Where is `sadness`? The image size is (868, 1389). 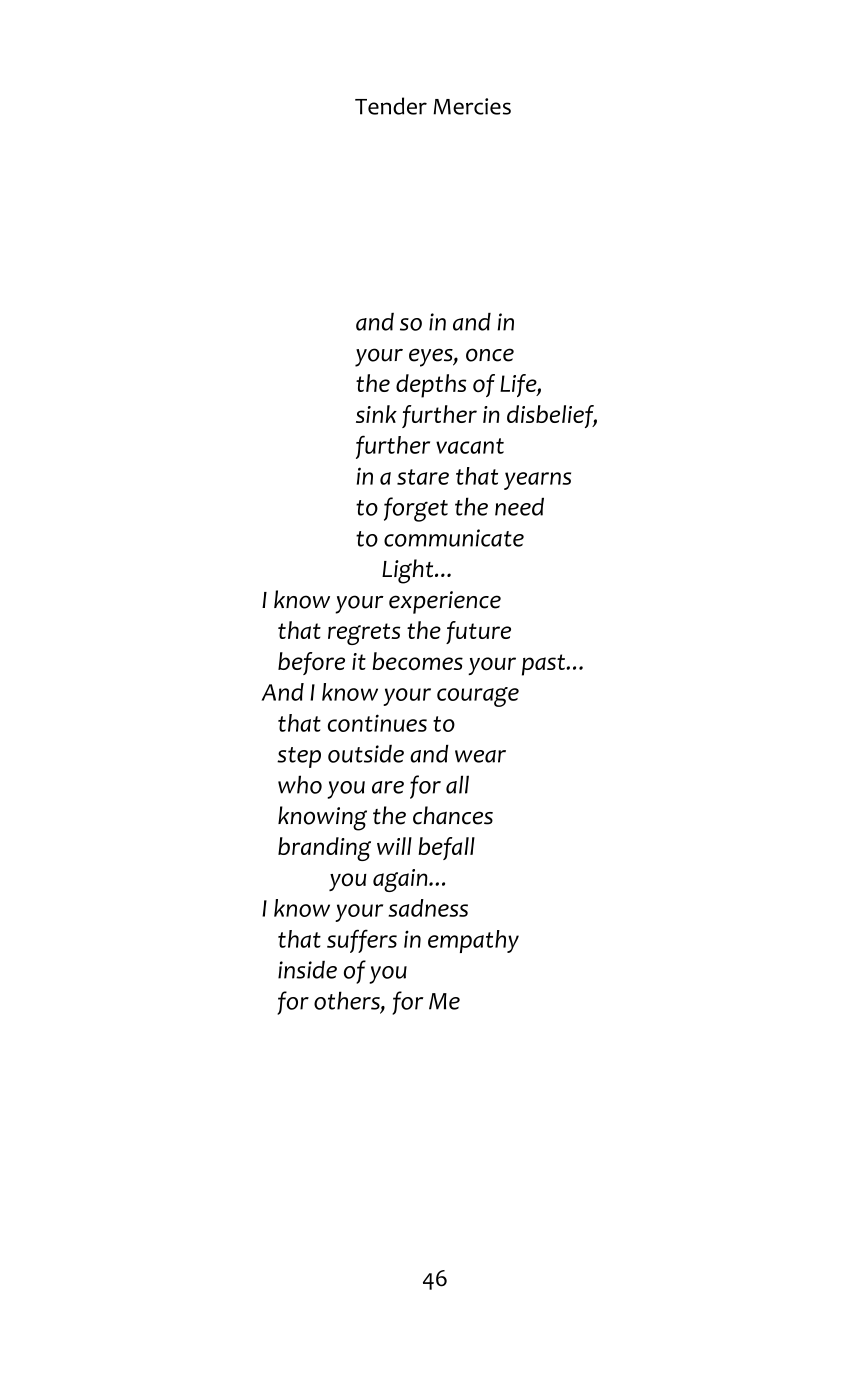 sadness is located at coordinates (428, 908).
